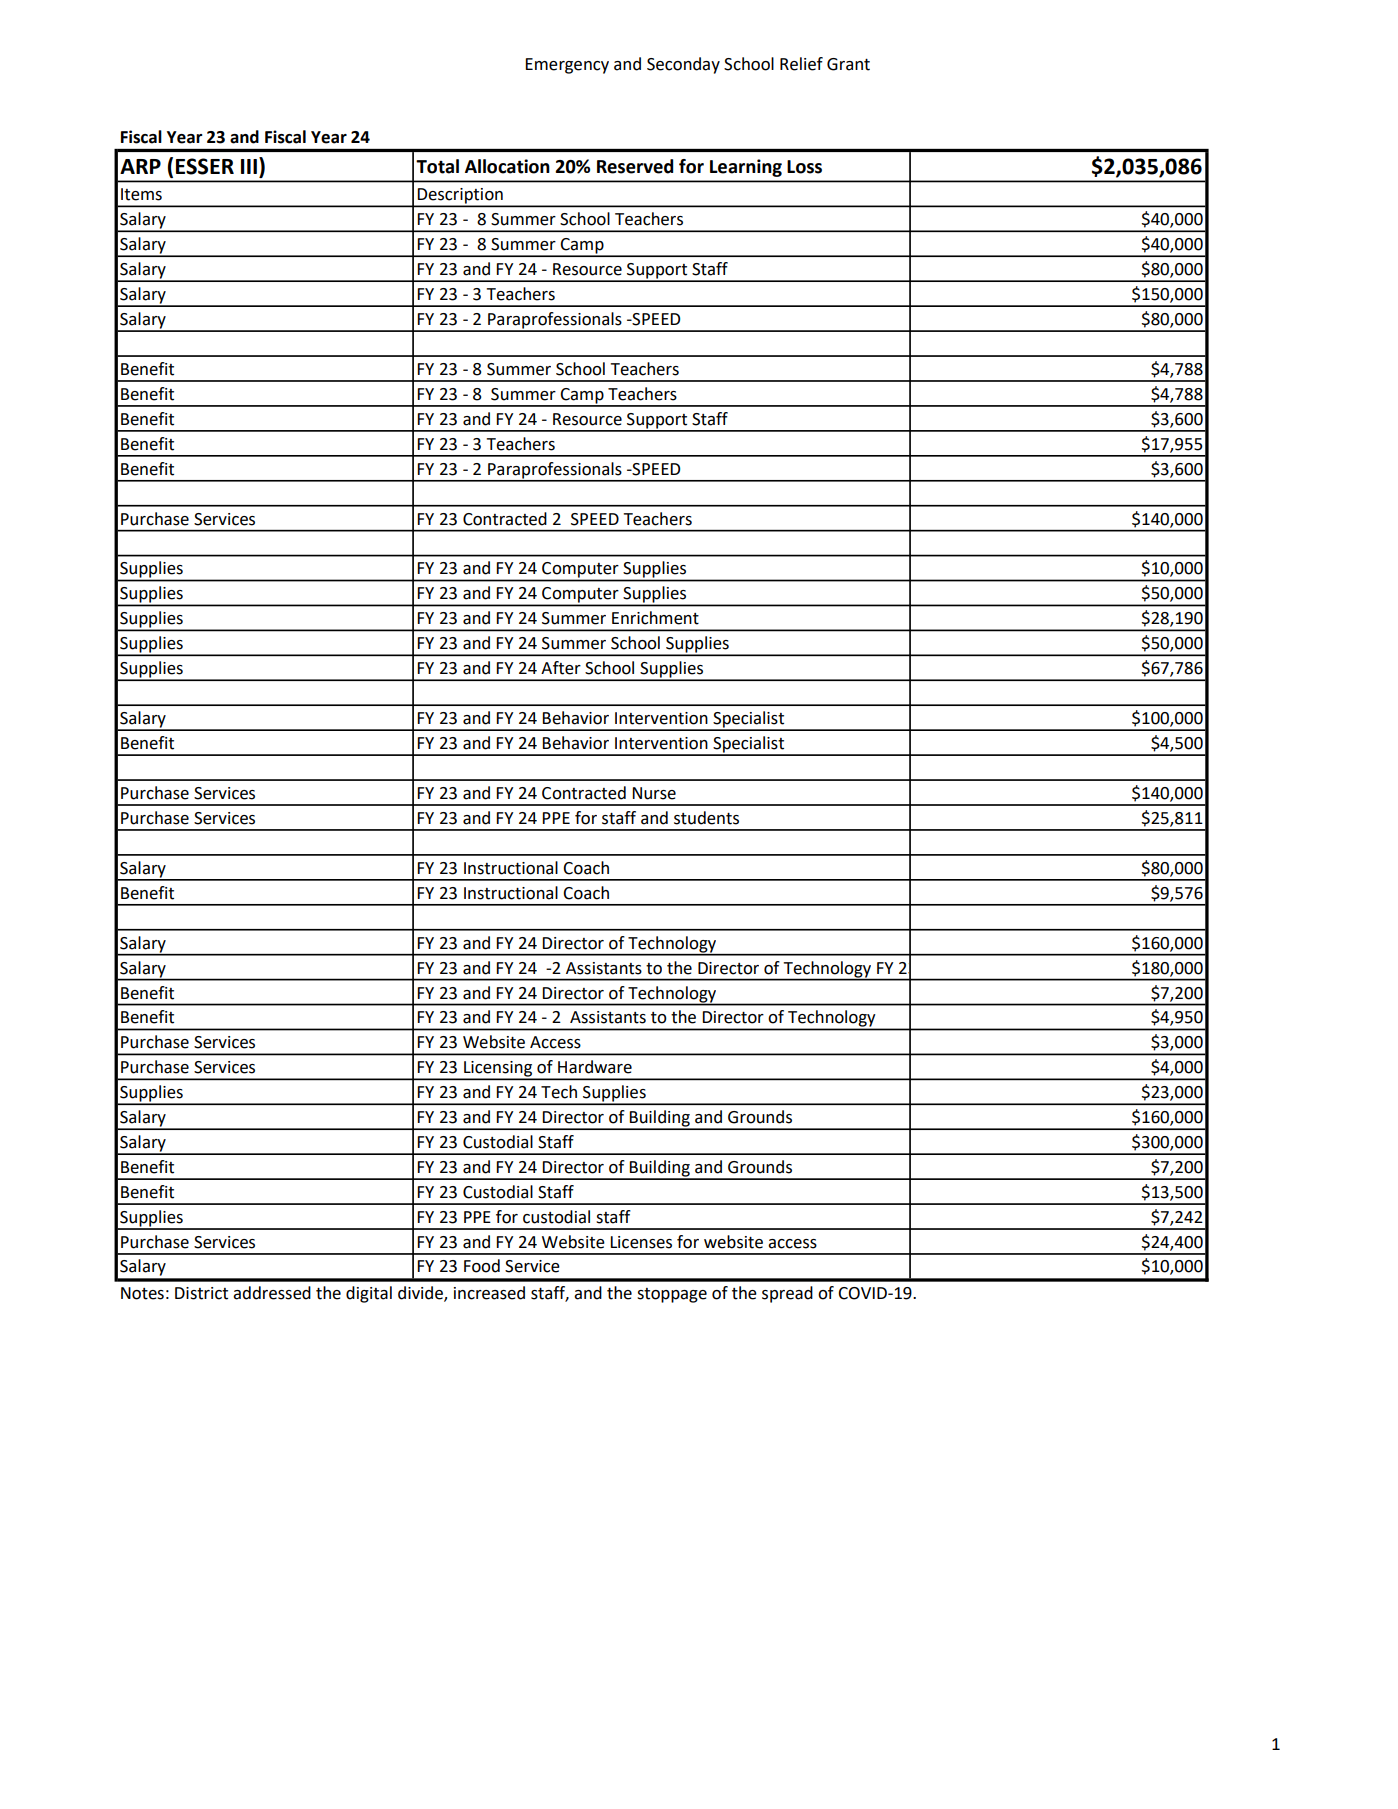  What do you see at coordinates (706, 818) in the screenshot?
I see `students` at bounding box center [706, 818].
